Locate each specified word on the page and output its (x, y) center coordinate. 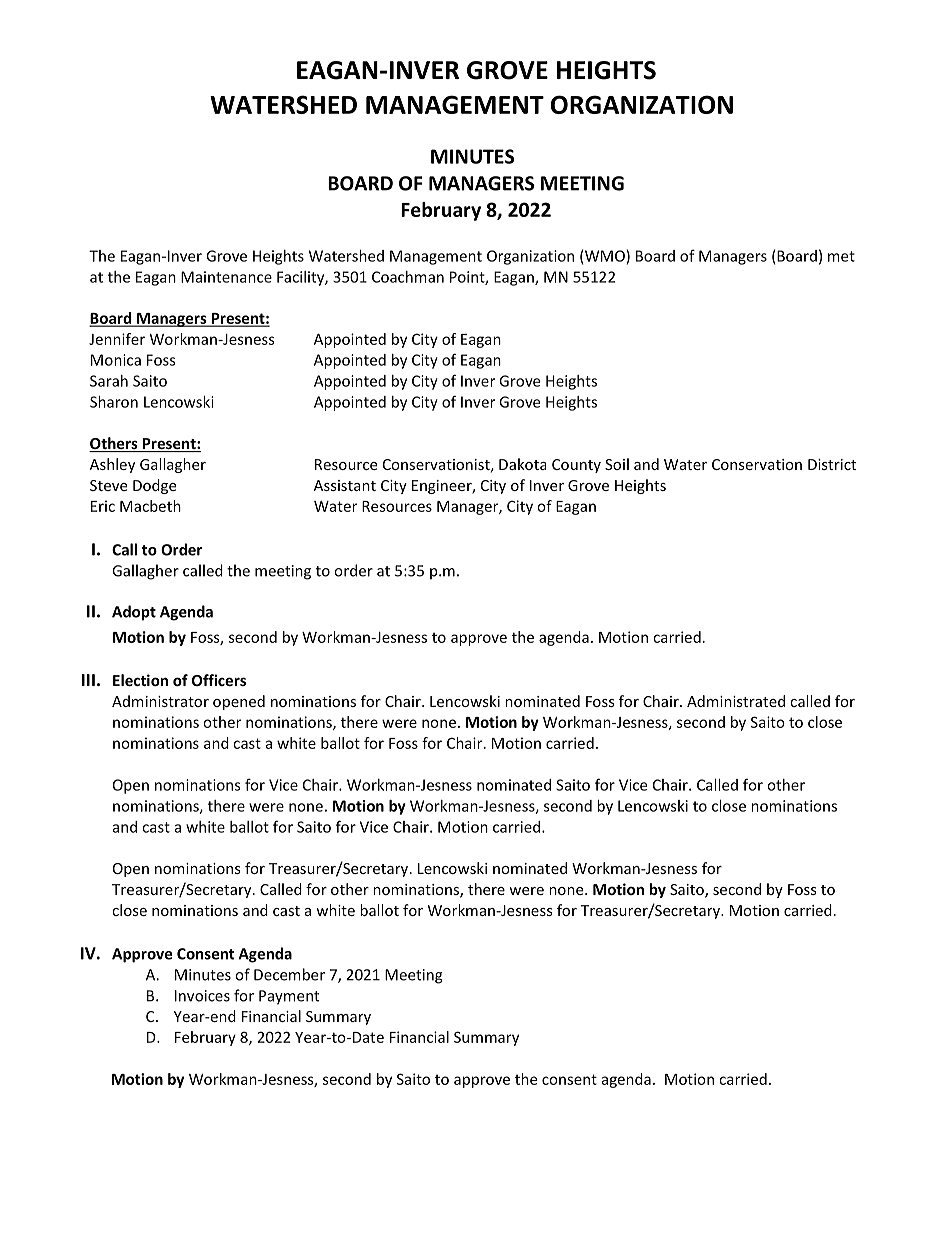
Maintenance (226, 277)
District (832, 464)
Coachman (408, 277)
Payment (289, 997)
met (841, 256)
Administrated (736, 701)
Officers (219, 680)
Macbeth (150, 506)
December (289, 974)
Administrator (160, 701)
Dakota (522, 464)
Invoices (202, 996)
